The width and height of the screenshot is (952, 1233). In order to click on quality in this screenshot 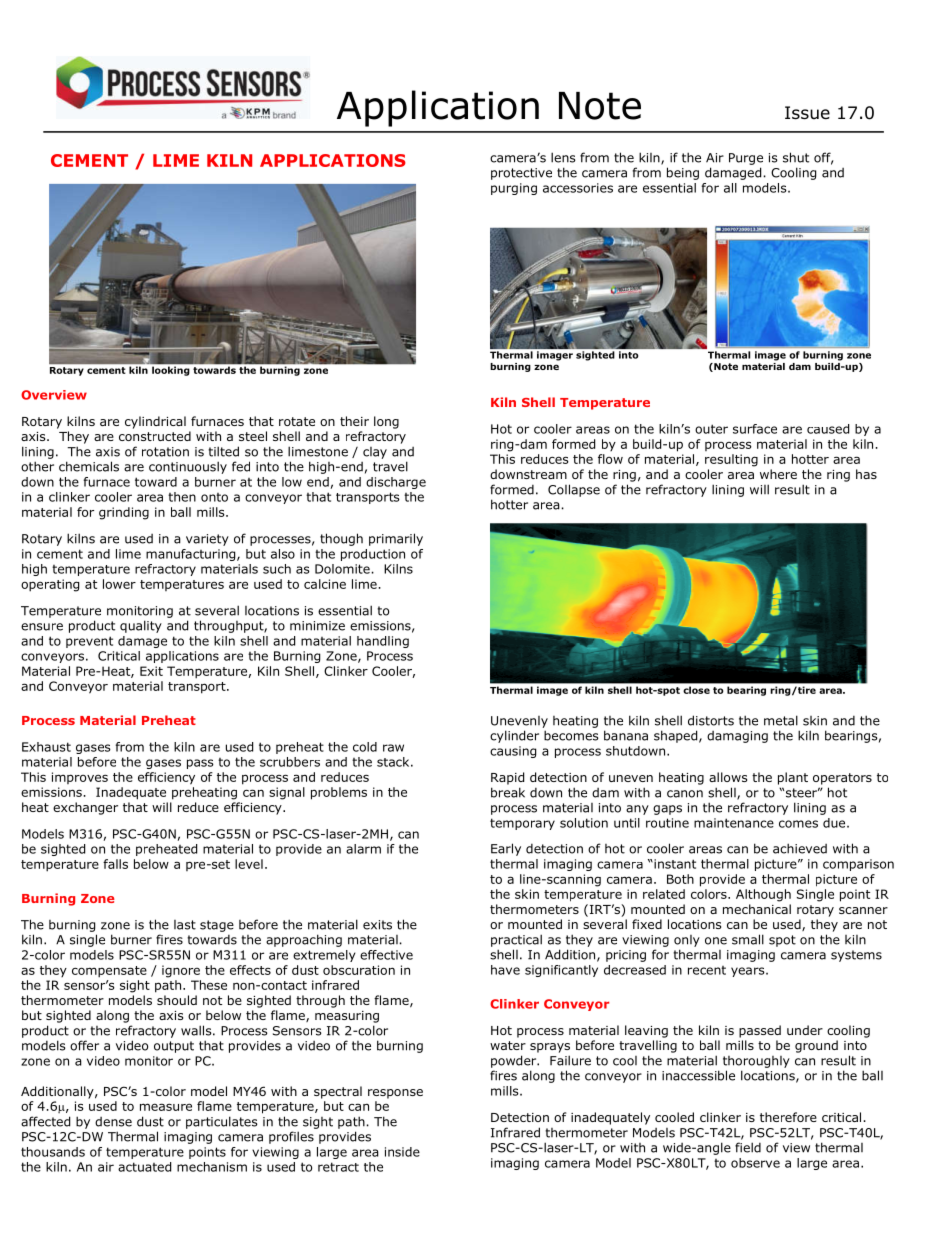, I will do `click(141, 626)`.
